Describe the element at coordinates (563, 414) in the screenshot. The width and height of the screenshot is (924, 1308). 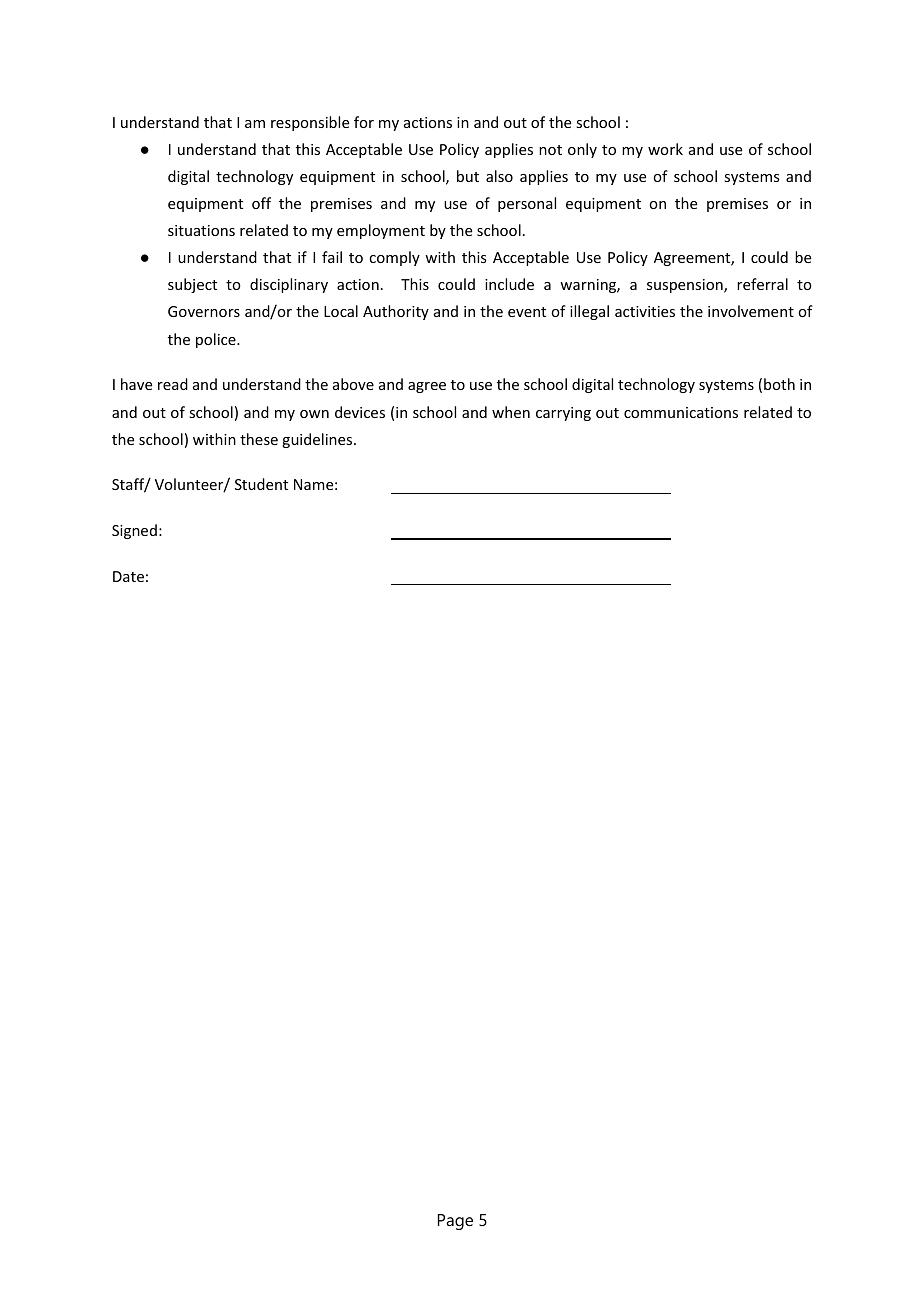
I see `carrying` at that location.
